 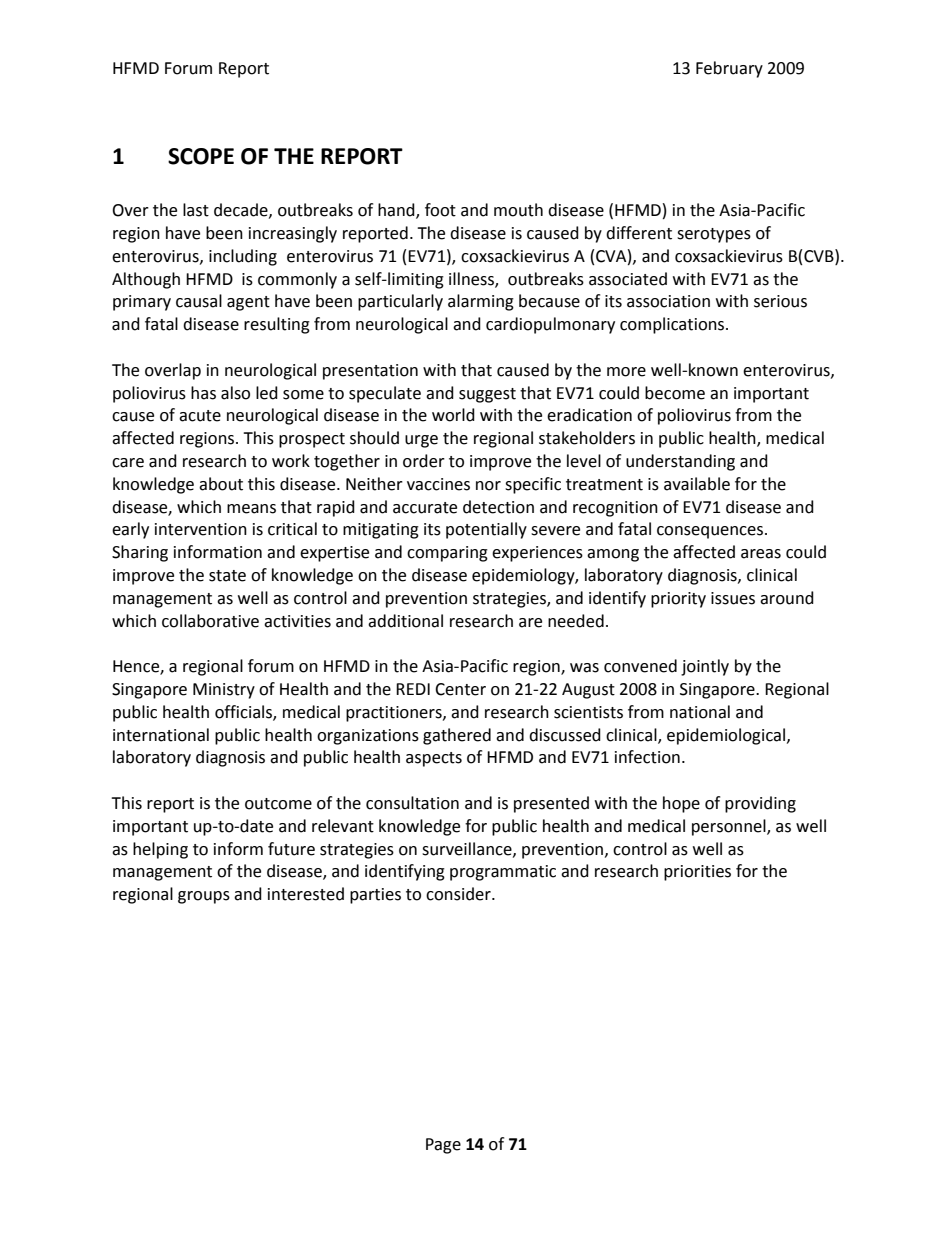 What do you see at coordinates (443, 1146) in the document?
I see `Page` at bounding box center [443, 1146].
